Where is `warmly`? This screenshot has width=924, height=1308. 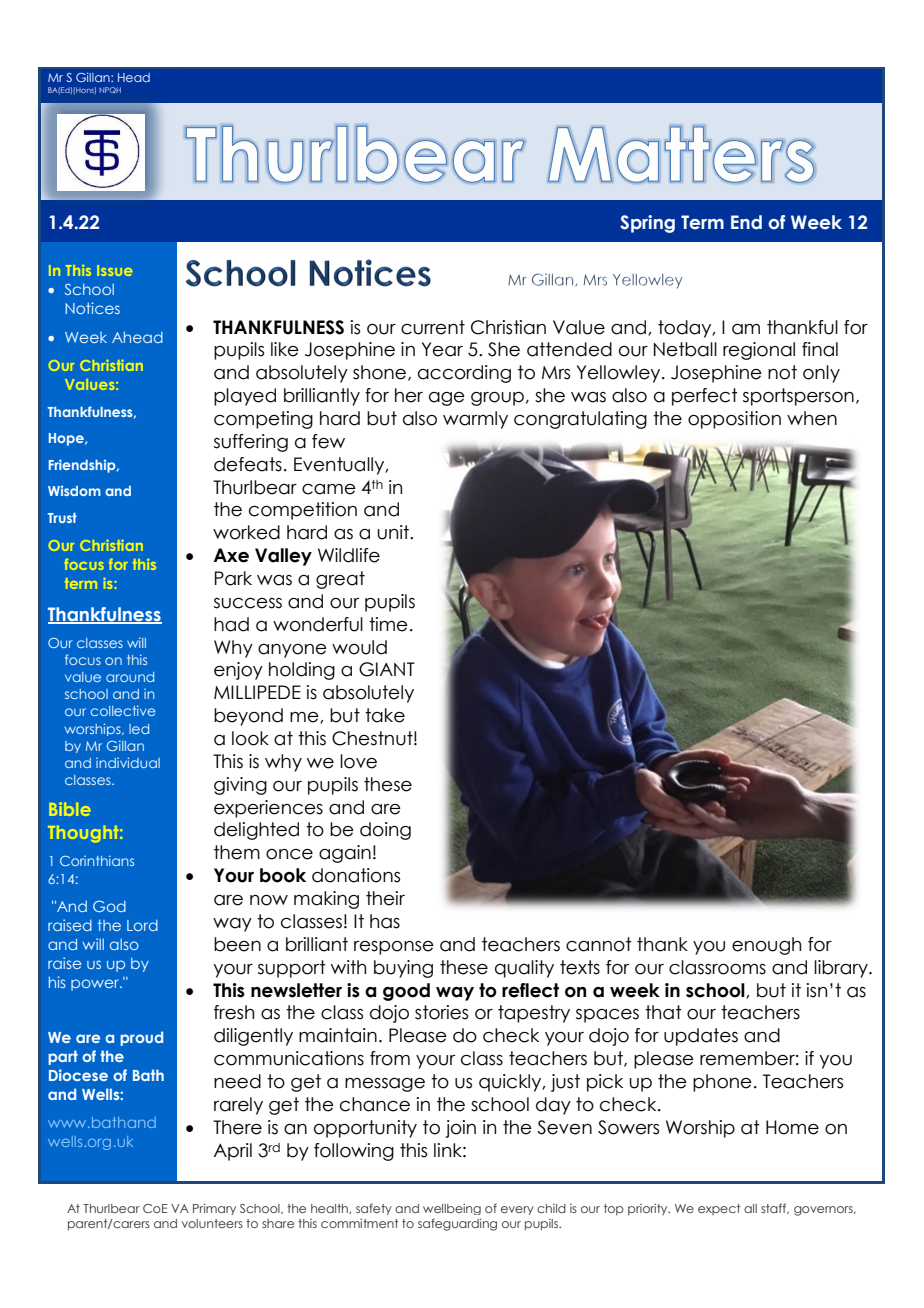 warmly is located at coordinates (475, 420).
